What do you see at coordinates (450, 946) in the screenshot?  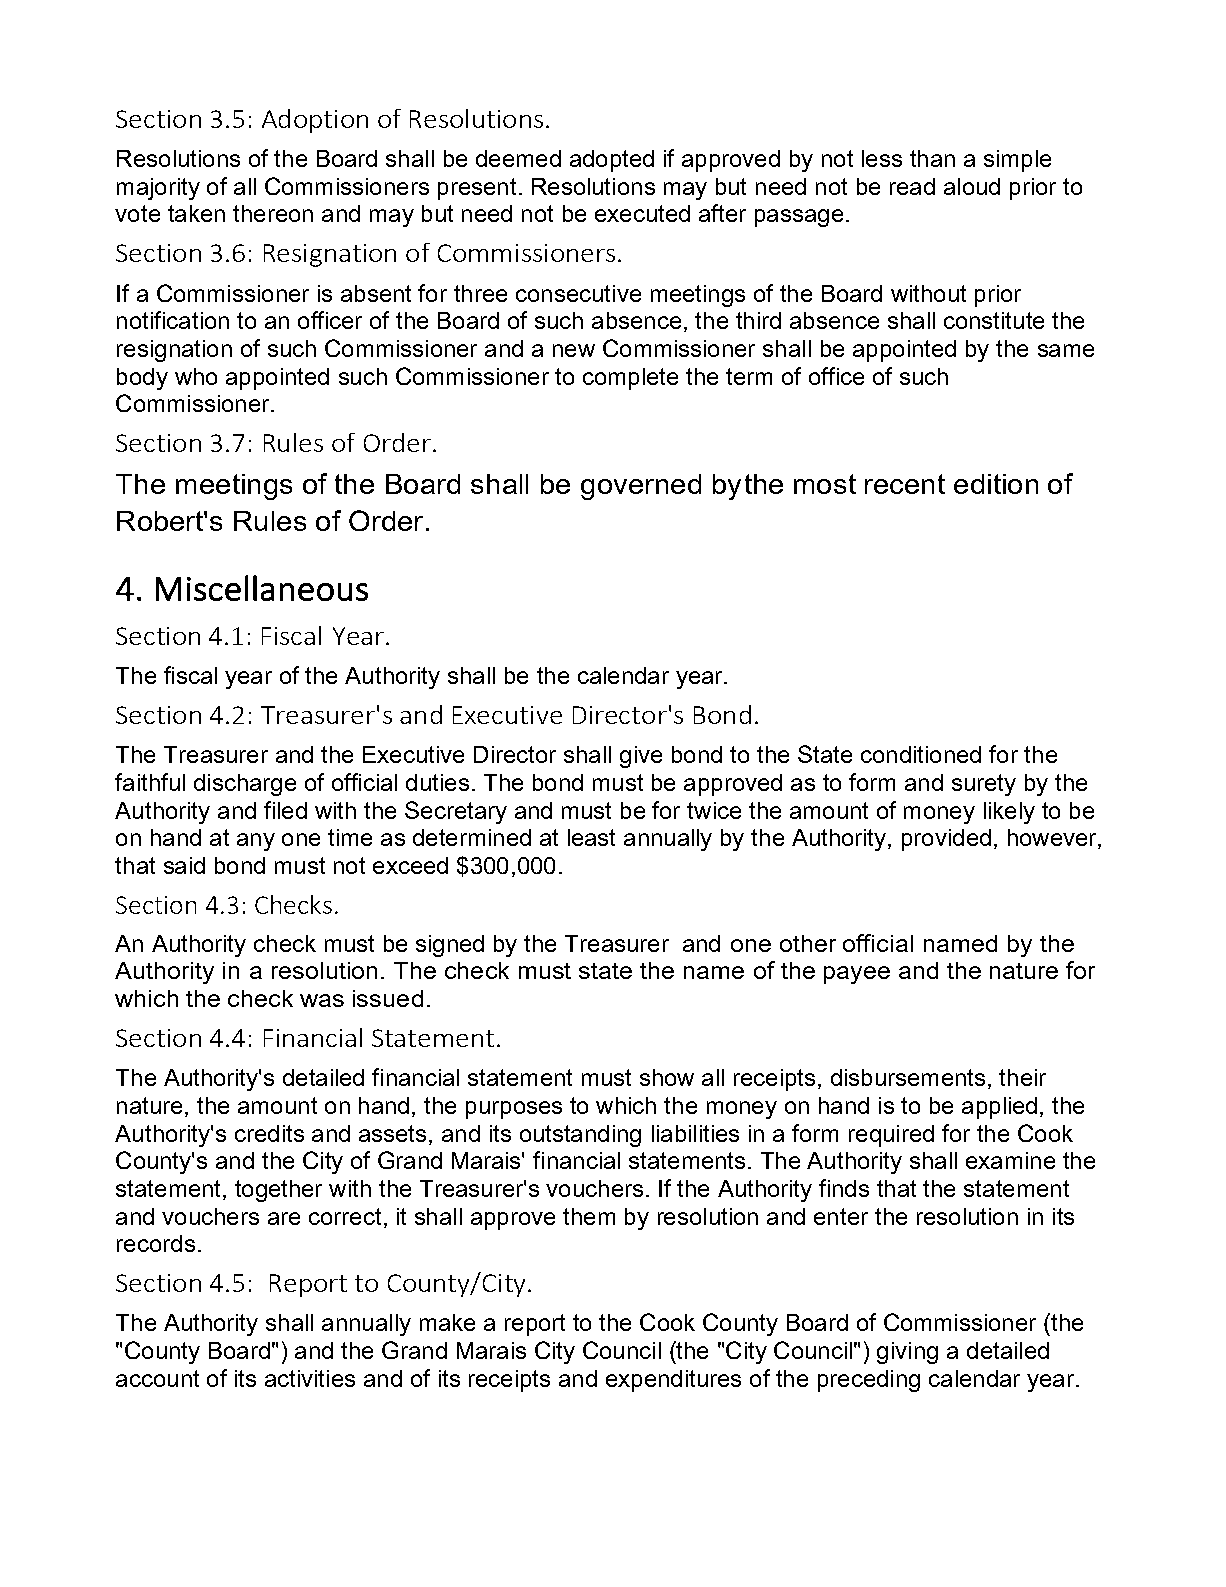 I see `signed` at bounding box center [450, 946].
